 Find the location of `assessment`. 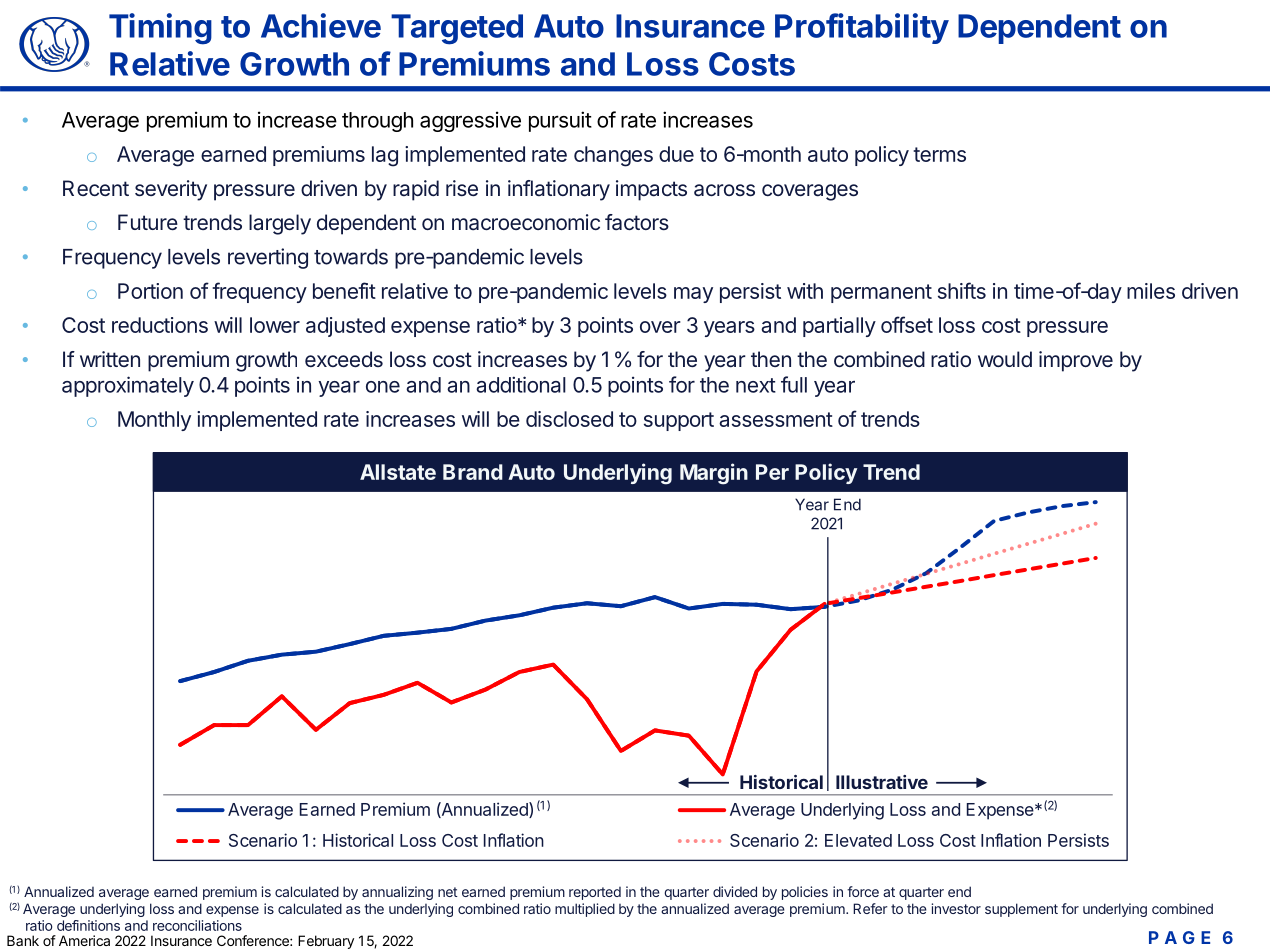

assessment is located at coordinates (776, 419).
